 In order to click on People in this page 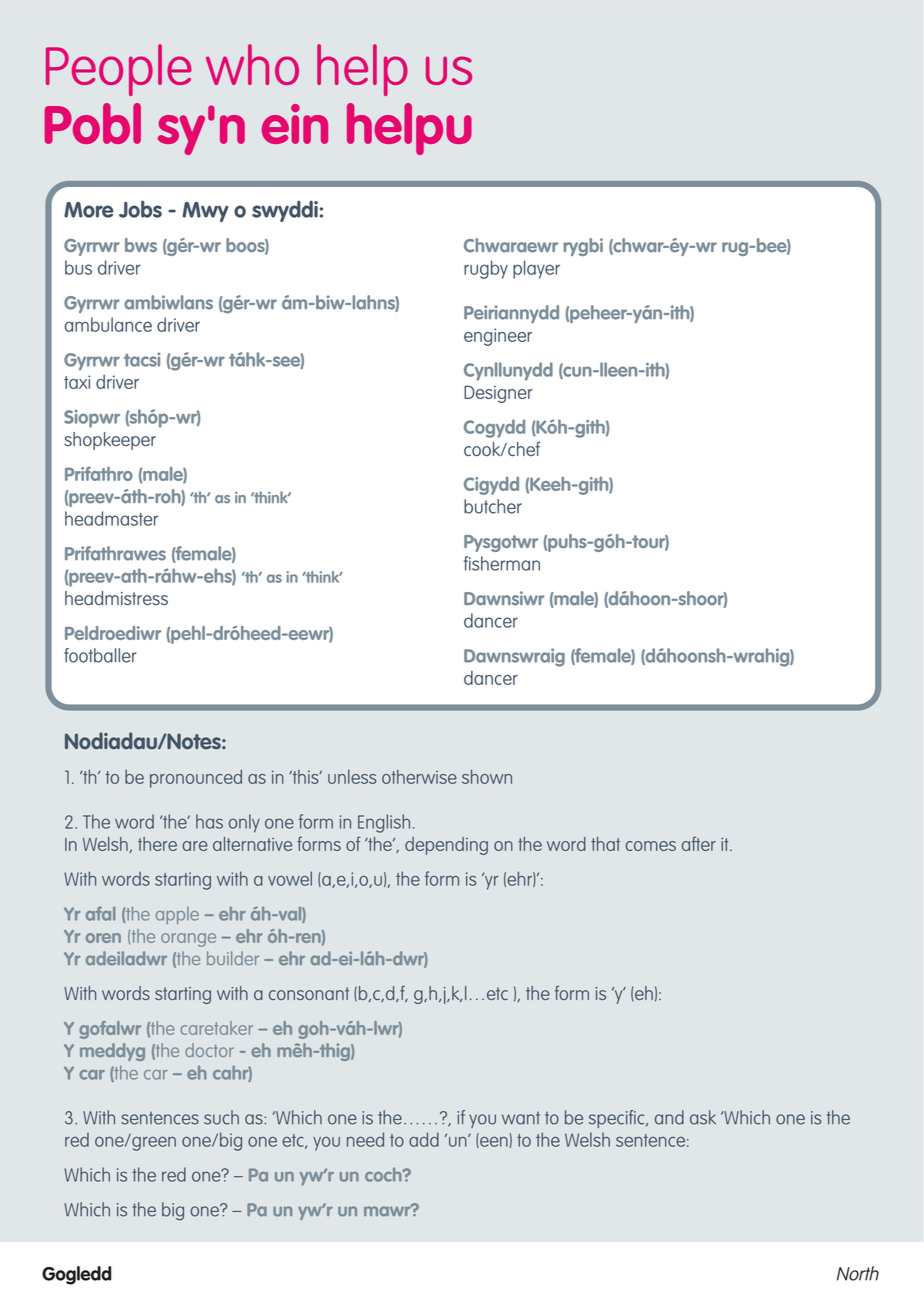, I will do `click(119, 70)`.
